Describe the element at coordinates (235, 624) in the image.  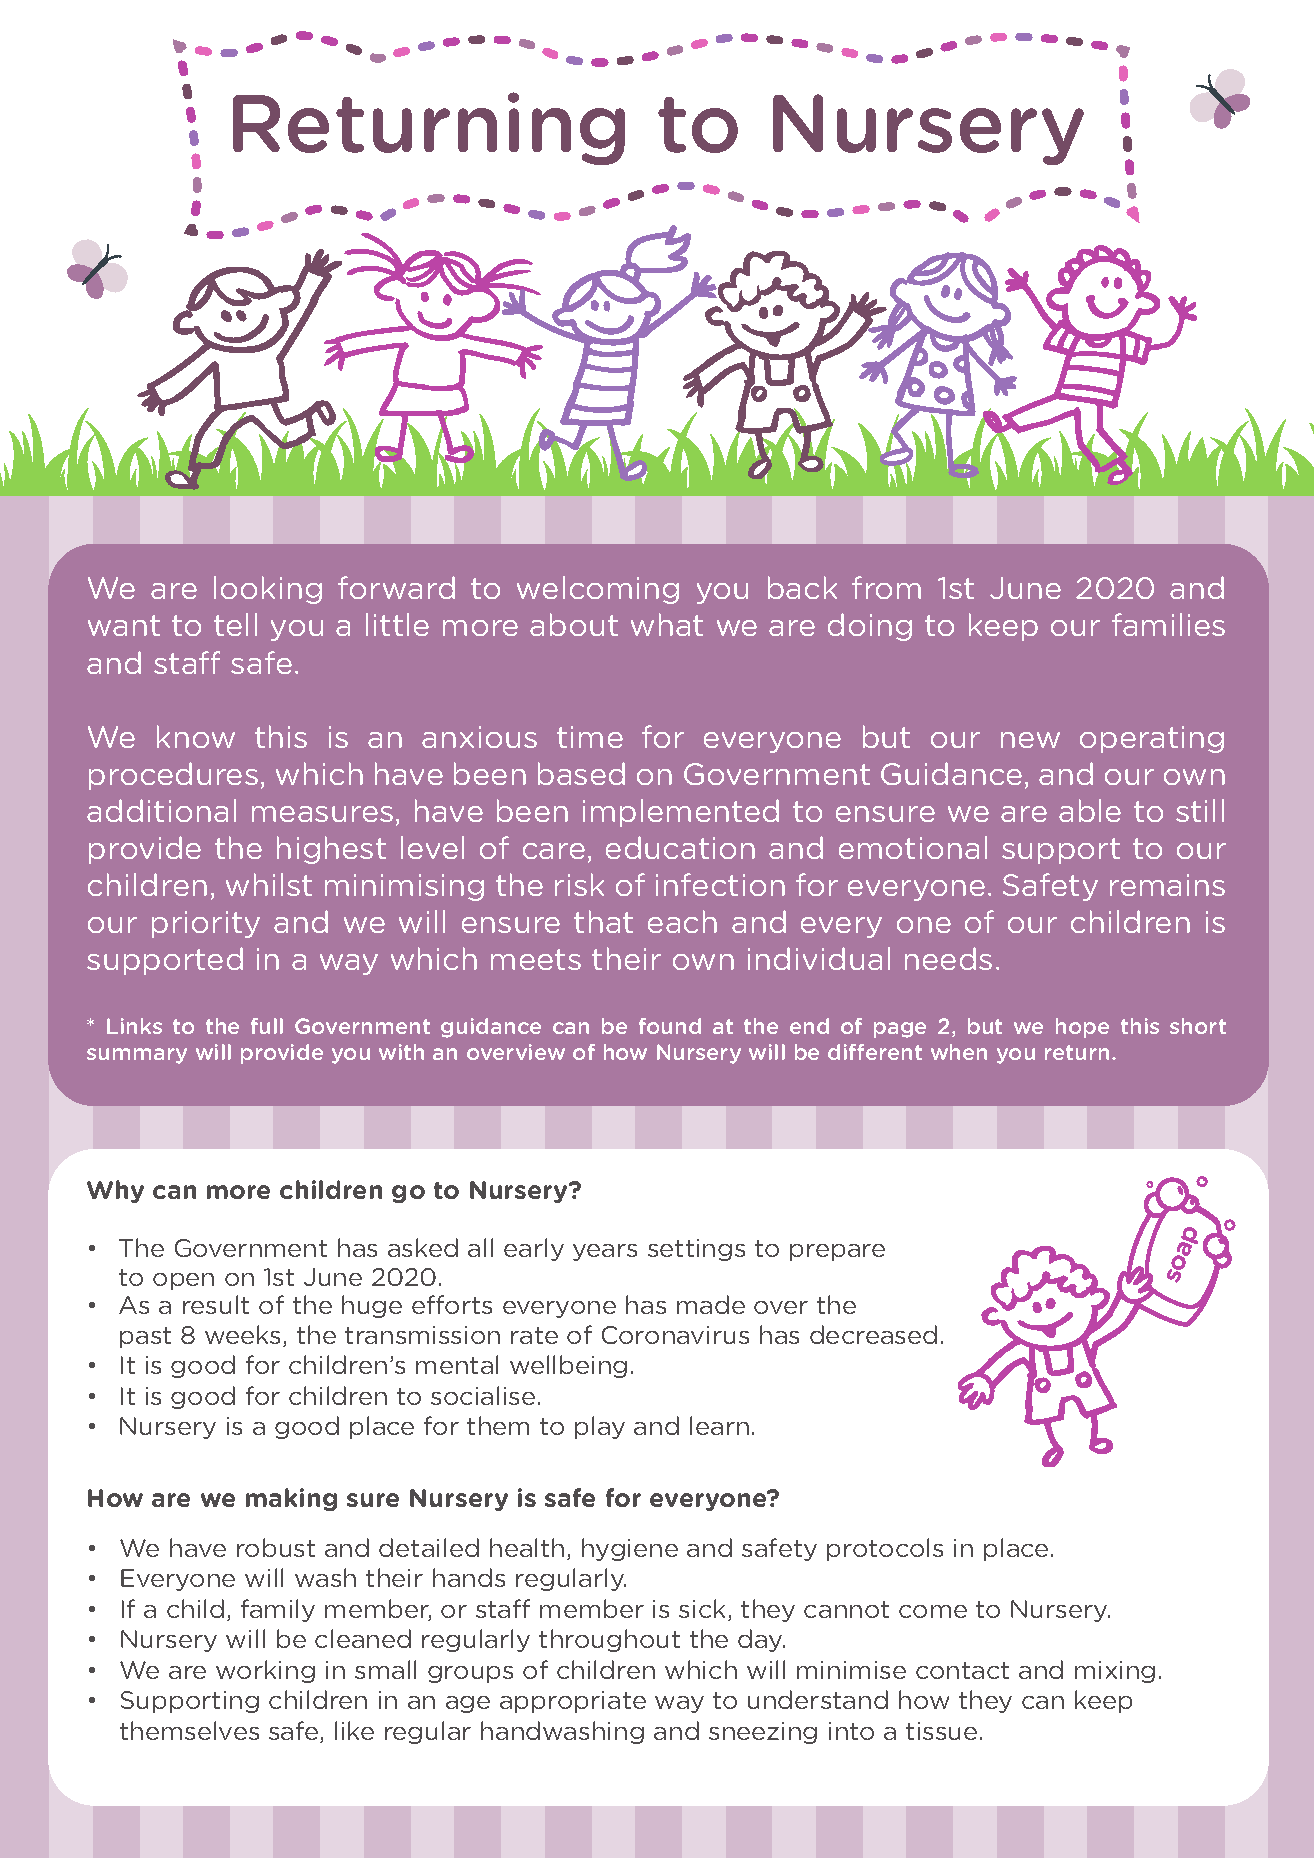
I see `tell` at that location.
